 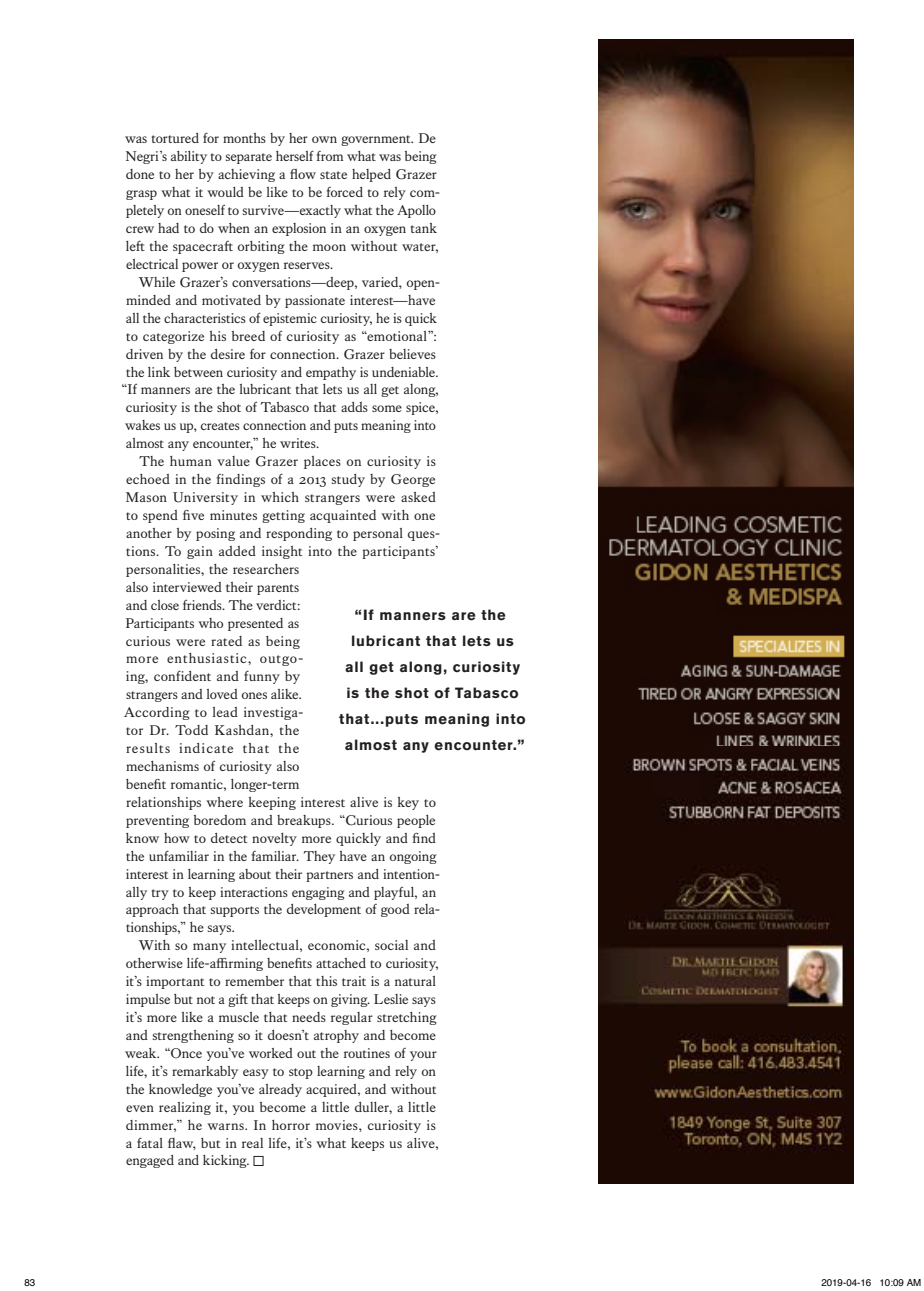 I want to click on helped, so click(x=371, y=175).
